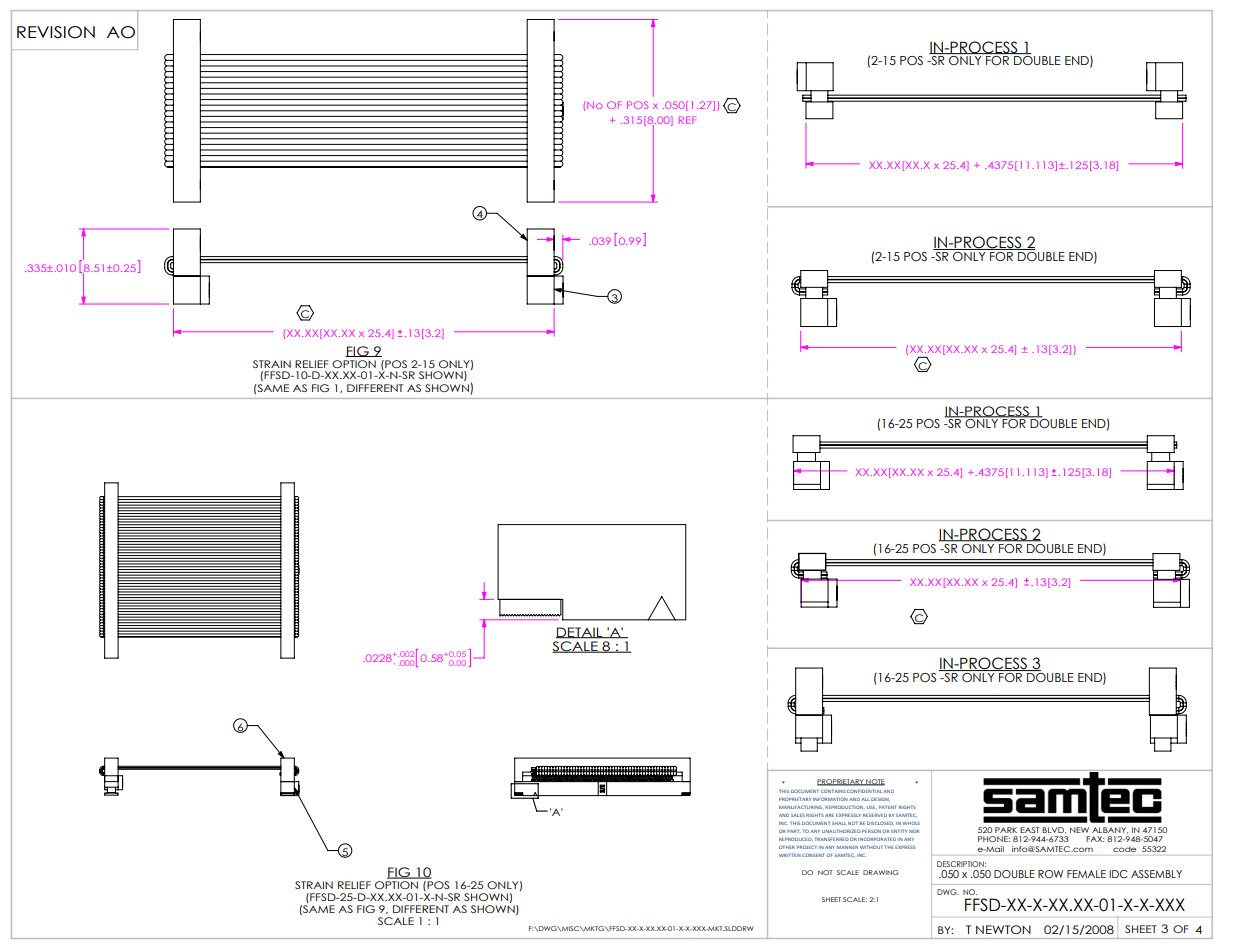  I want to click on OTHER, so click(787, 847).
